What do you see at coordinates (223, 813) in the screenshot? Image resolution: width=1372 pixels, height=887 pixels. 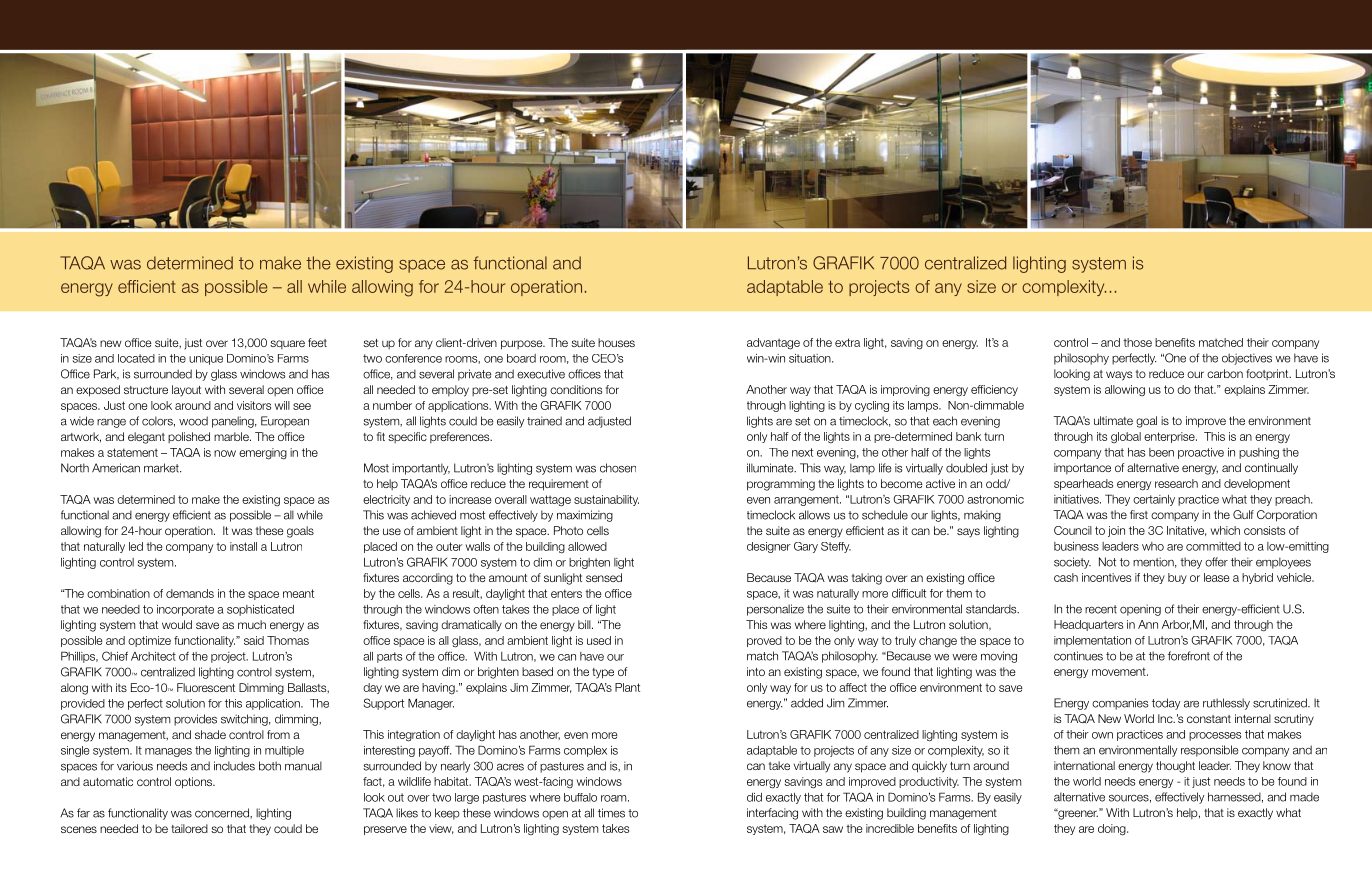 I see `concerned` at bounding box center [223, 813].
